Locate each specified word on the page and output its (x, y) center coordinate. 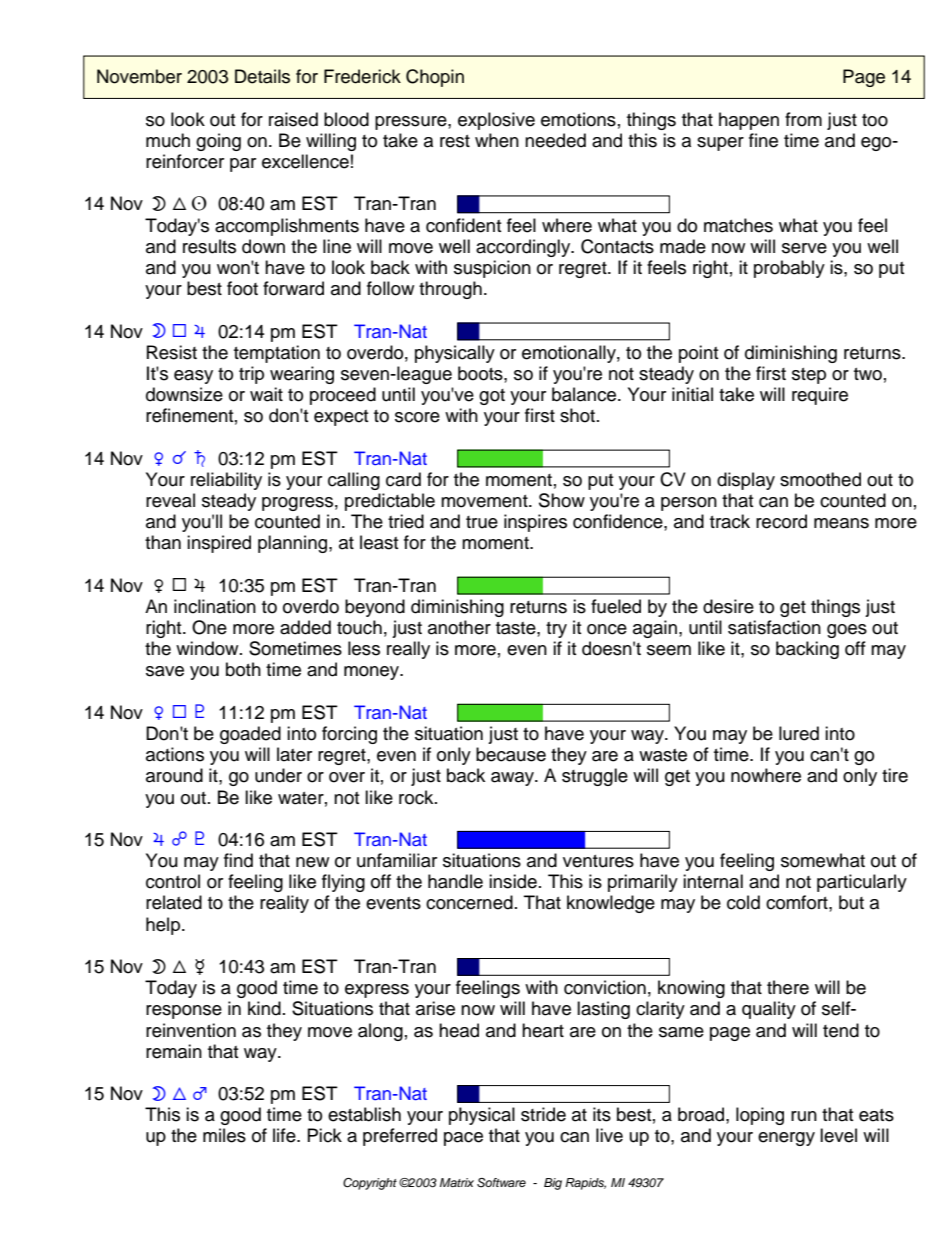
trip (251, 375)
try (556, 630)
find (238, 860)
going (218, 142)
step (809, 376)
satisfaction (774, 627)
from (803, 119)
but (851, 902)
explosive (496, 121)
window (208, 648)
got (492, 397)
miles (224, 1135)
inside (513, 881)
